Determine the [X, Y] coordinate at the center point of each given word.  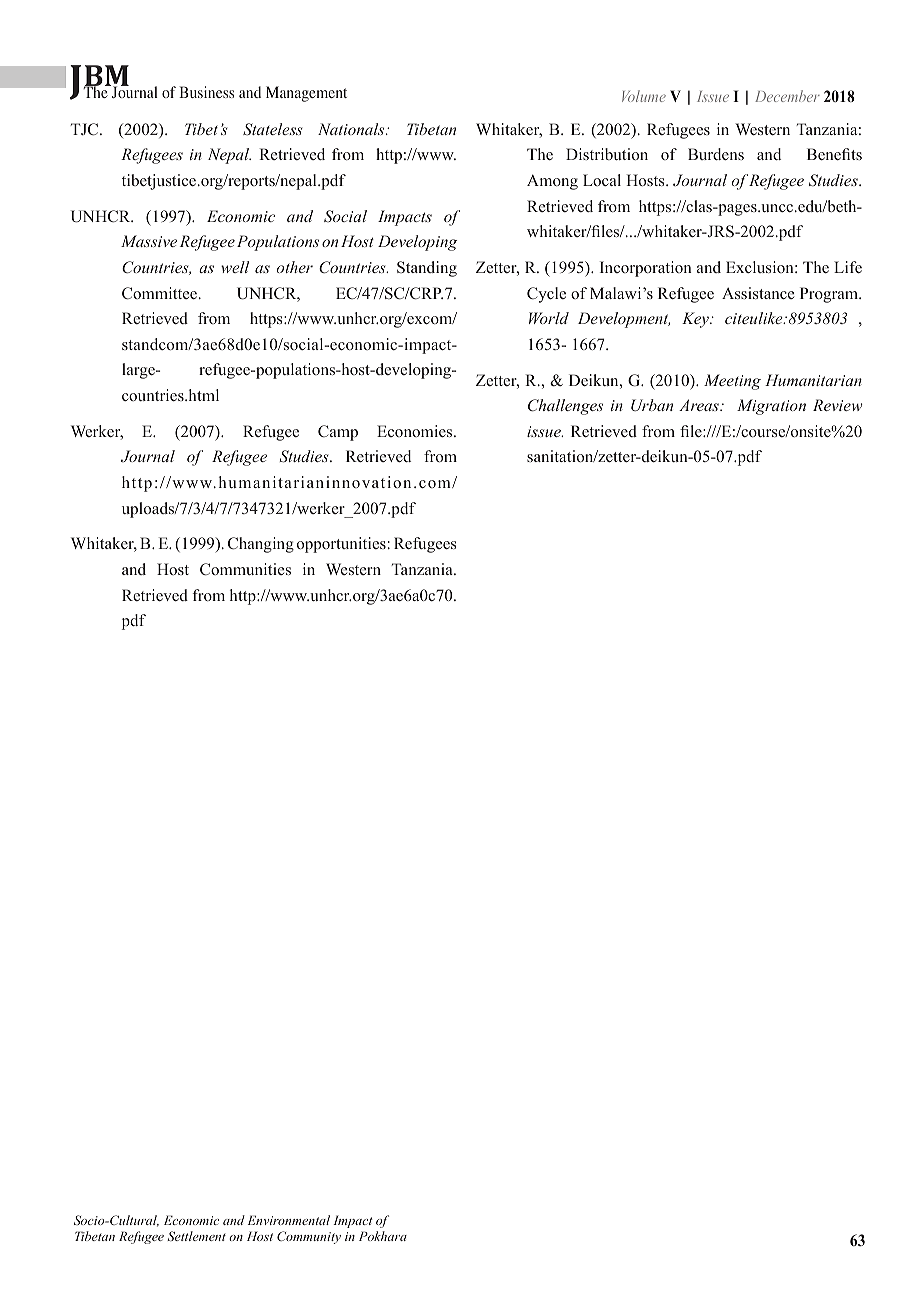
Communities [245, 569]
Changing [261, 545]
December [787, 96]
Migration [771, 407]
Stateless [273, 129]
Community [309, 1237]
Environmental [289, 1220]
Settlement [196, 1236]
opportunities [341, 545]
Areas [700, 405]
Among [552, 182]
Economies [416, 431]
